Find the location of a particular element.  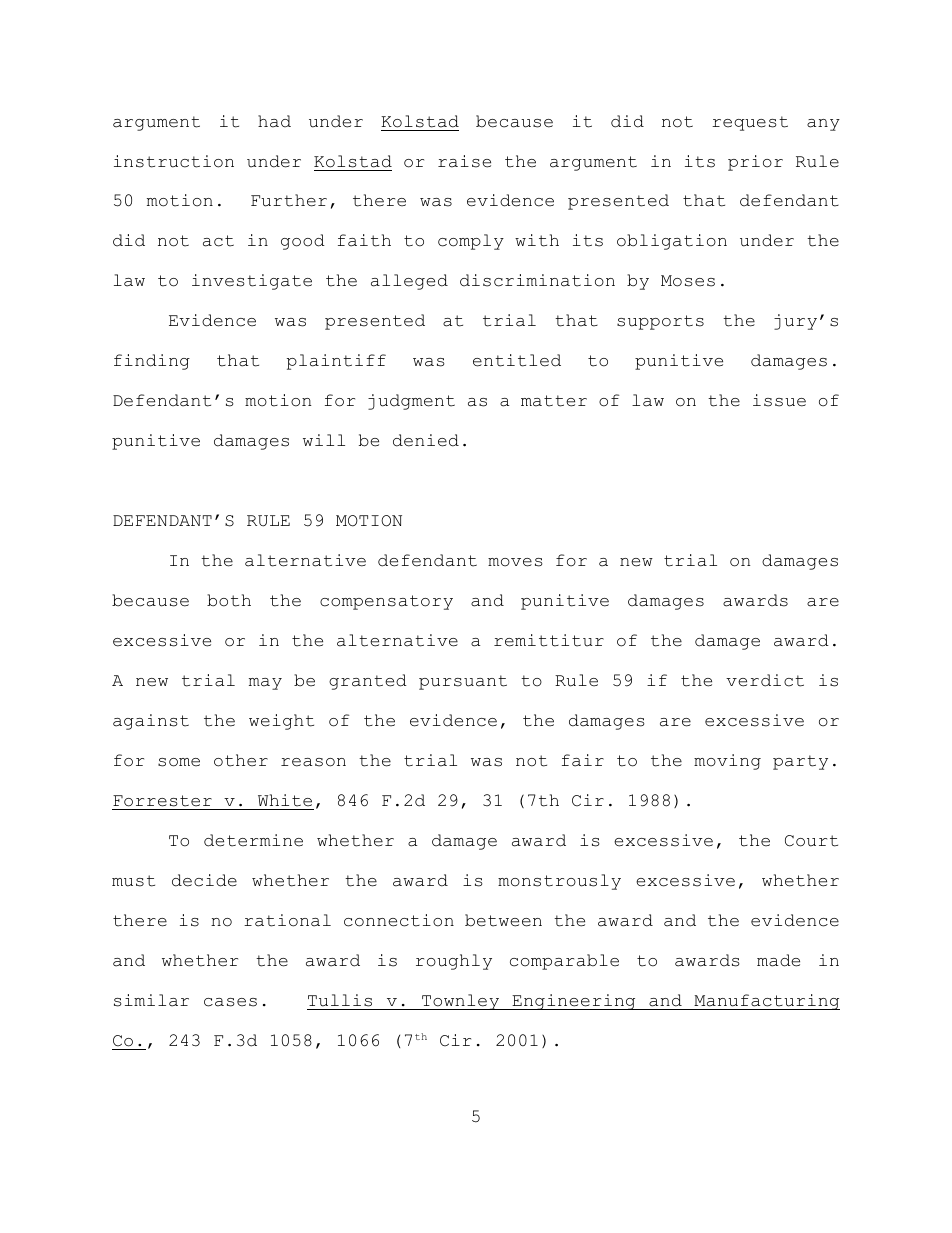

both is located at coordinates (229, 600).
